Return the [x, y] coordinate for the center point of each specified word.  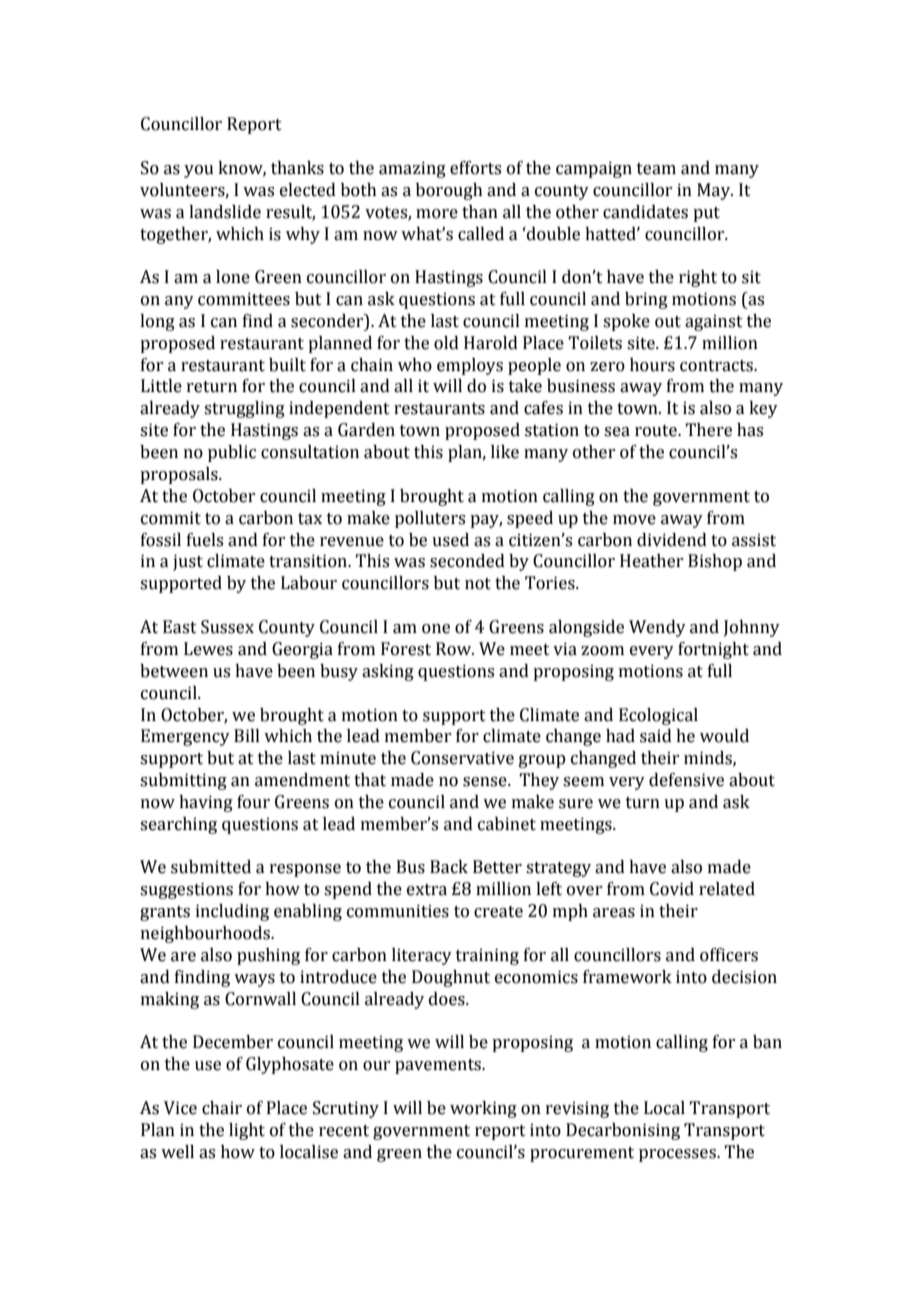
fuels [205, 540]
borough [449, 191]
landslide [225, 212]
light [247, 1131]
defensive [686, 780]
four [253, 802]
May [715, 191]
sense [486, 782]
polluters [430, 519]
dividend [672, 540]
